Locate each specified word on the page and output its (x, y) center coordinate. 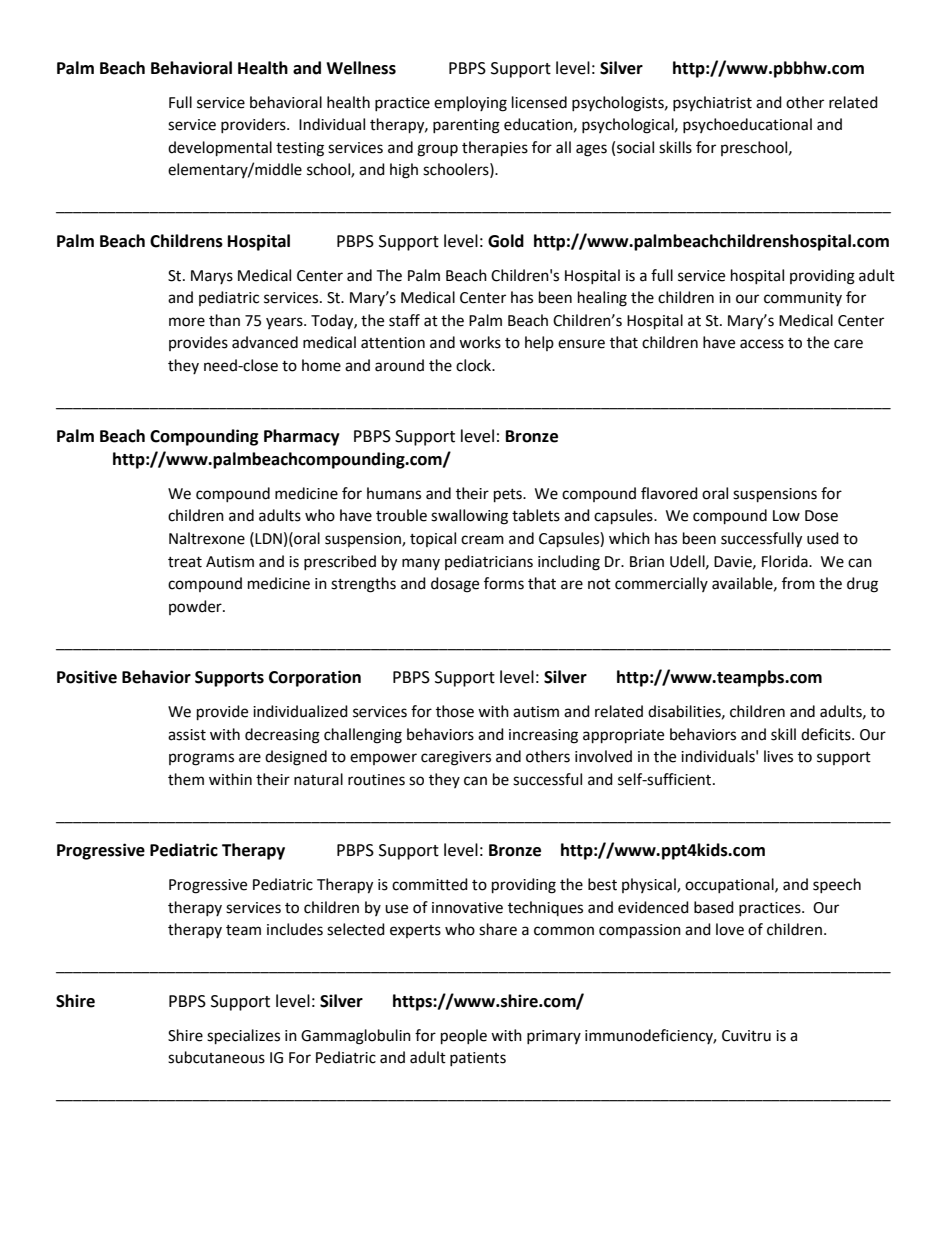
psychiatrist (712, 103)
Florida (786, 561)
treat (185, 562)
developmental (220, 149)
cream (482, 540)
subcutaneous (216, 1057)
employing (470, 104)
